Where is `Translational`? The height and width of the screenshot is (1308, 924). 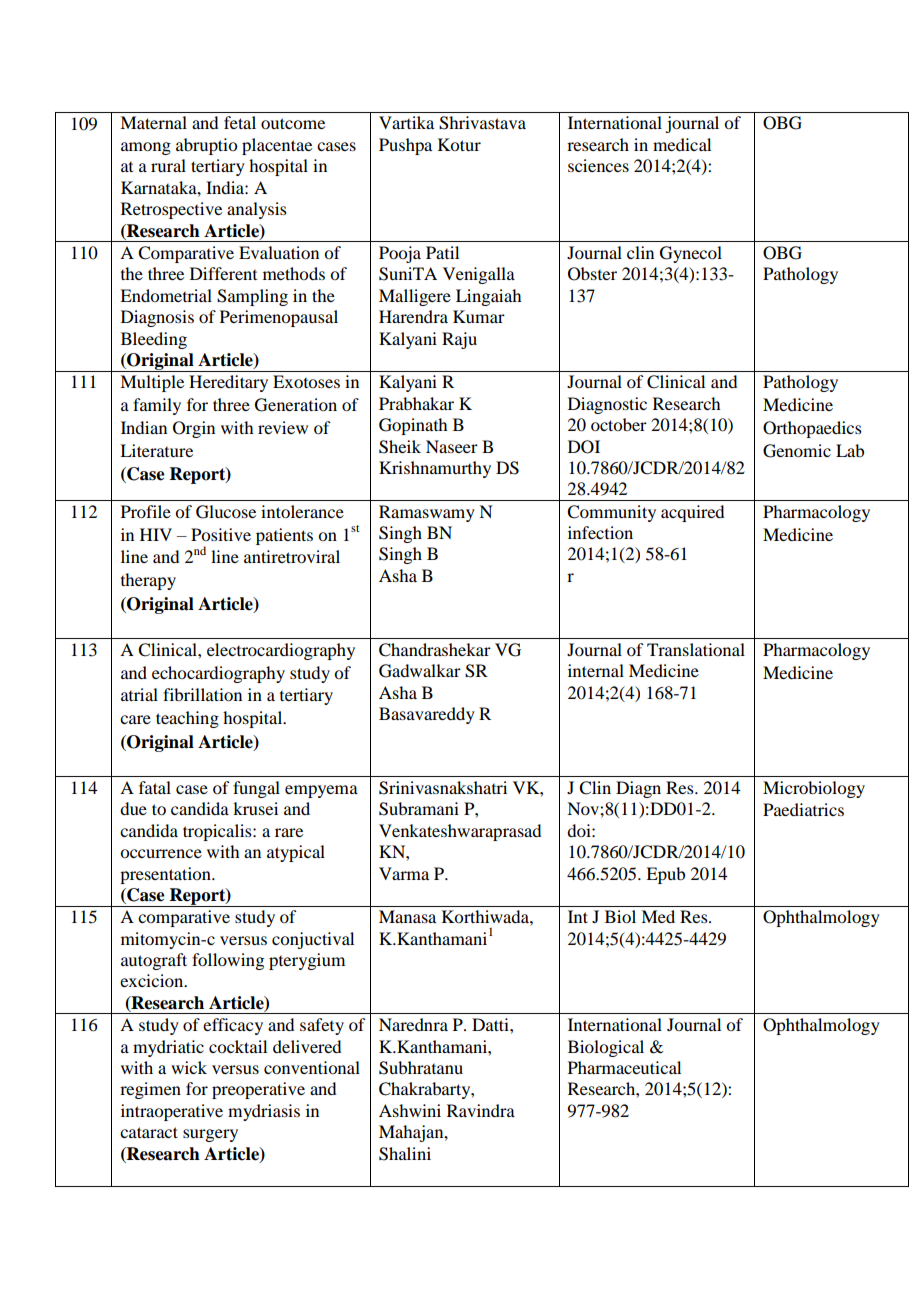
Translational is located at coordinates (696, 649).
